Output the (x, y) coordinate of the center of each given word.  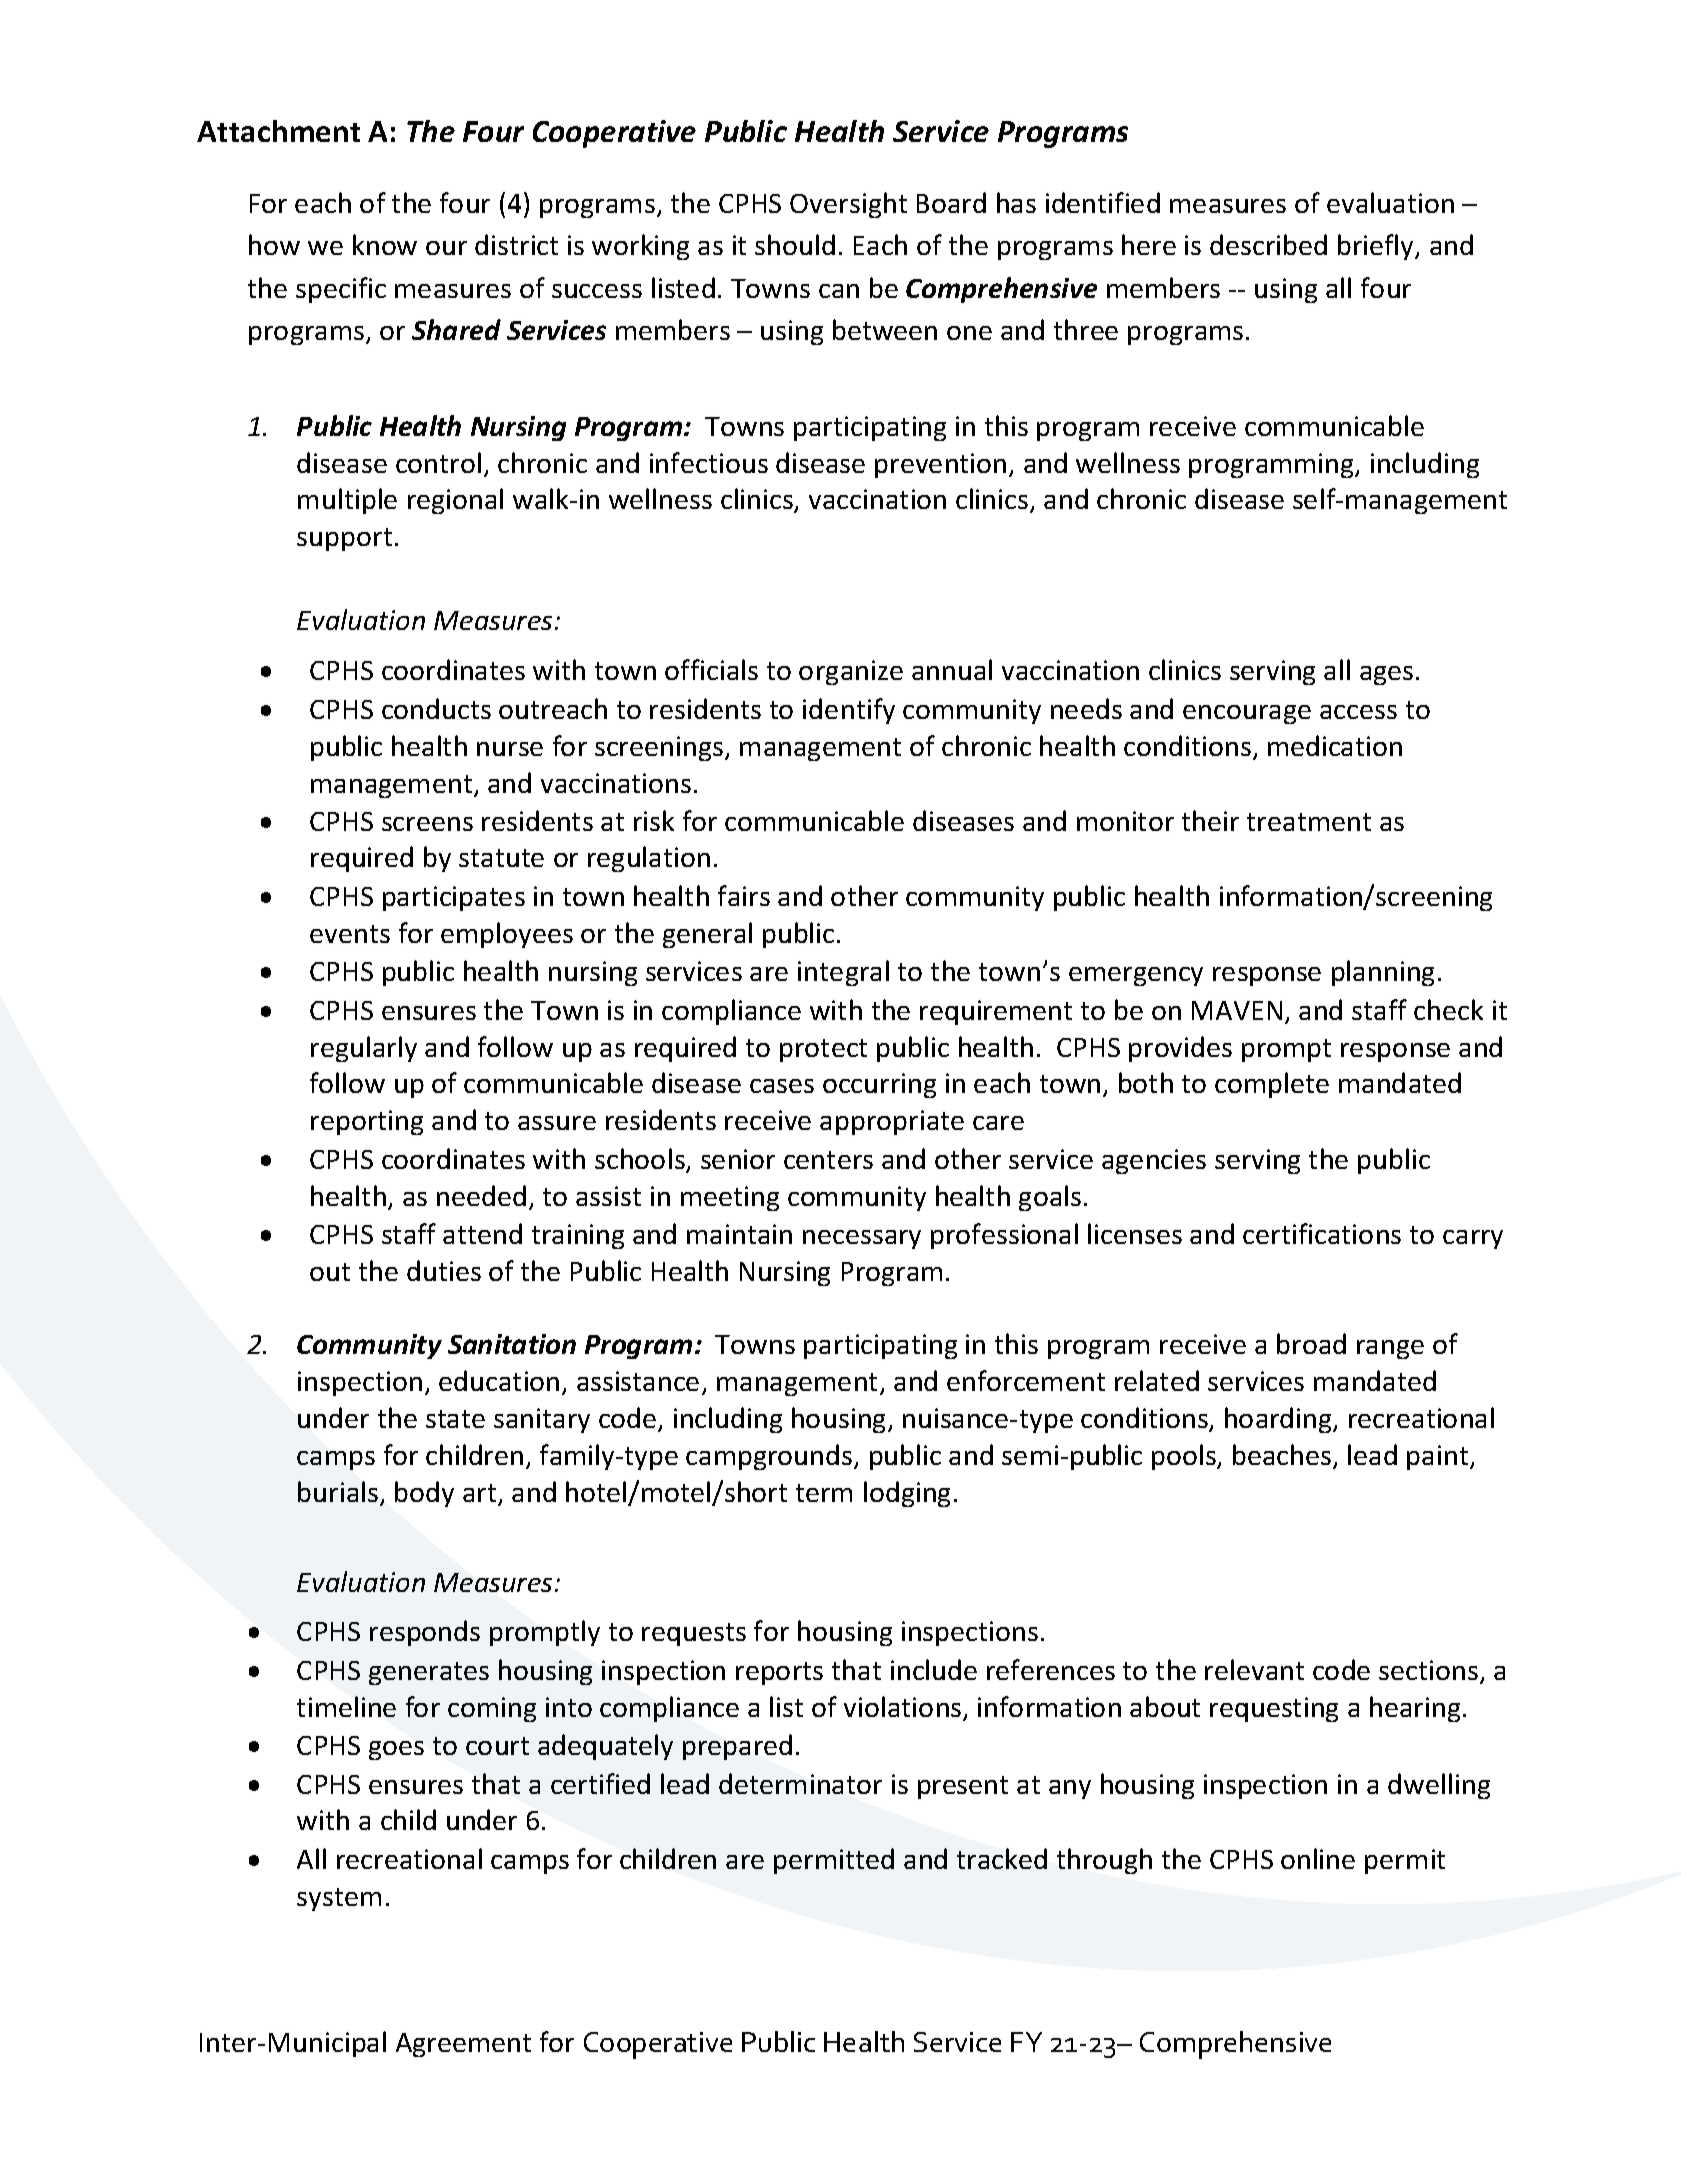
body (424, 1494)
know (385, 244)
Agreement (463, 2045)
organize (851, 672)
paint (1439, 1457)
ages (1386, 675)
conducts (436, 708)
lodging (907, 1494)
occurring (879, 1085)
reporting (367, 1122)
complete (1272, 1085)
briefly (1377, 247)
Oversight (848, 205)
